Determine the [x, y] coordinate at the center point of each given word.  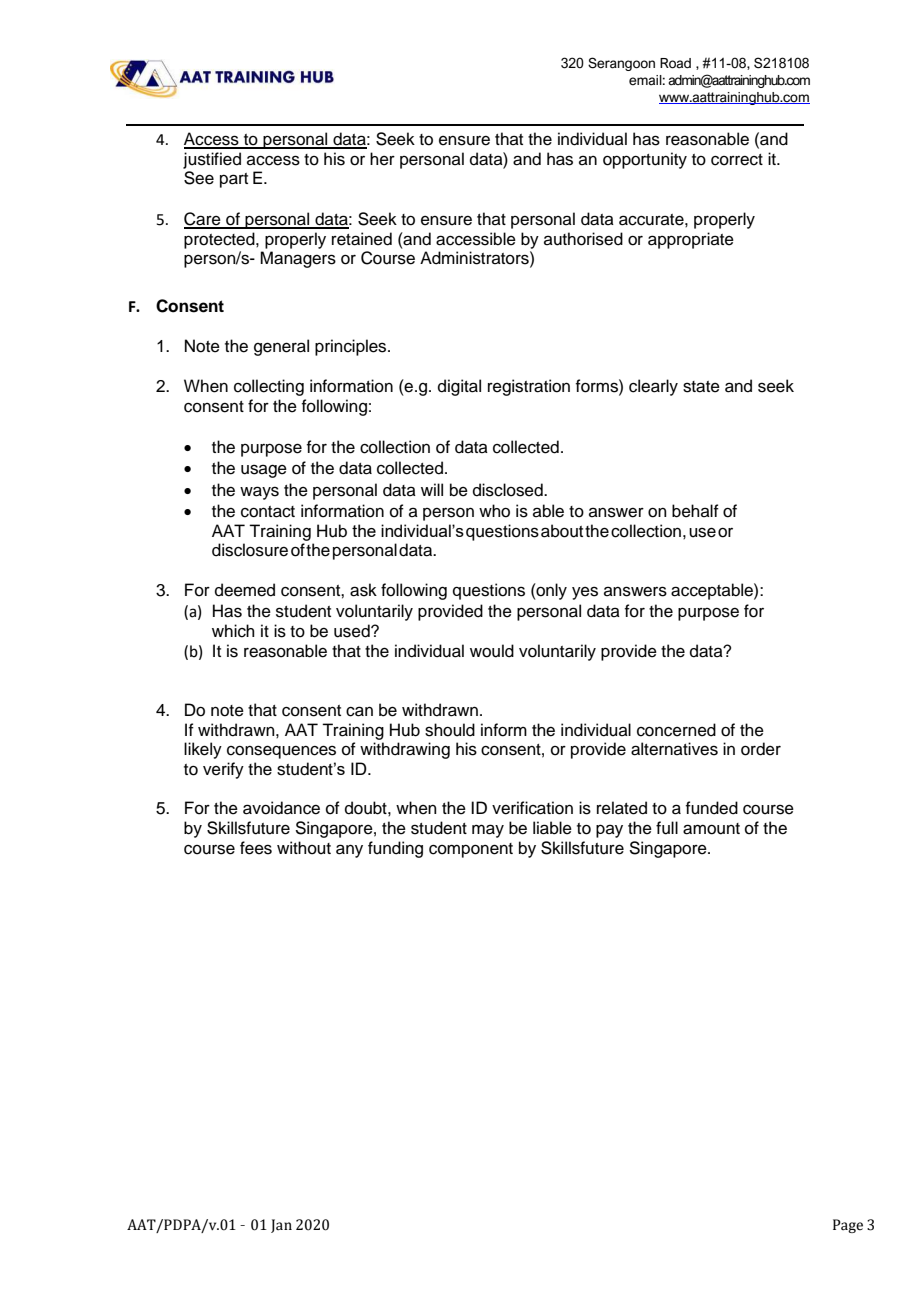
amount [711, 829]
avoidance [281, 808]
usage [264, 471]
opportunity [645, 160]
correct [737, 160]
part [234, 180]
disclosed [509, 490]
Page [848, 1226]
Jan [281, 1226]
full [667, 828]
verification [532, 808]
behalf [695, 511]
